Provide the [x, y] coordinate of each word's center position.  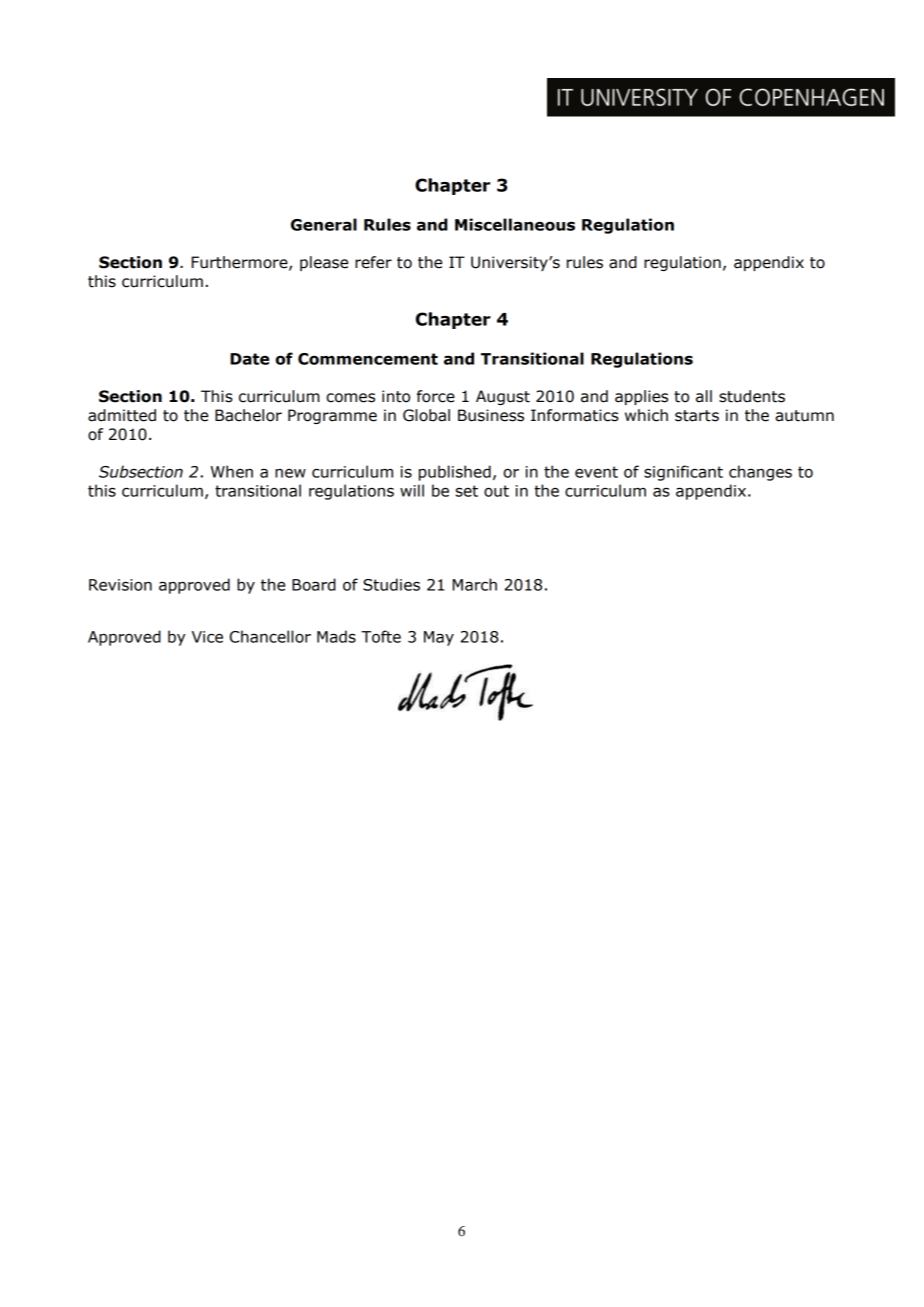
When [232, 471]
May [439, 638]
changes [760, 473]
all [704, 396]
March [475, 584]
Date [249, 359]
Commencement [368, 359]
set [467, 491]
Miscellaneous [515, 224]
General [324, 224]
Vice [207, 637]
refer [373, 262]
